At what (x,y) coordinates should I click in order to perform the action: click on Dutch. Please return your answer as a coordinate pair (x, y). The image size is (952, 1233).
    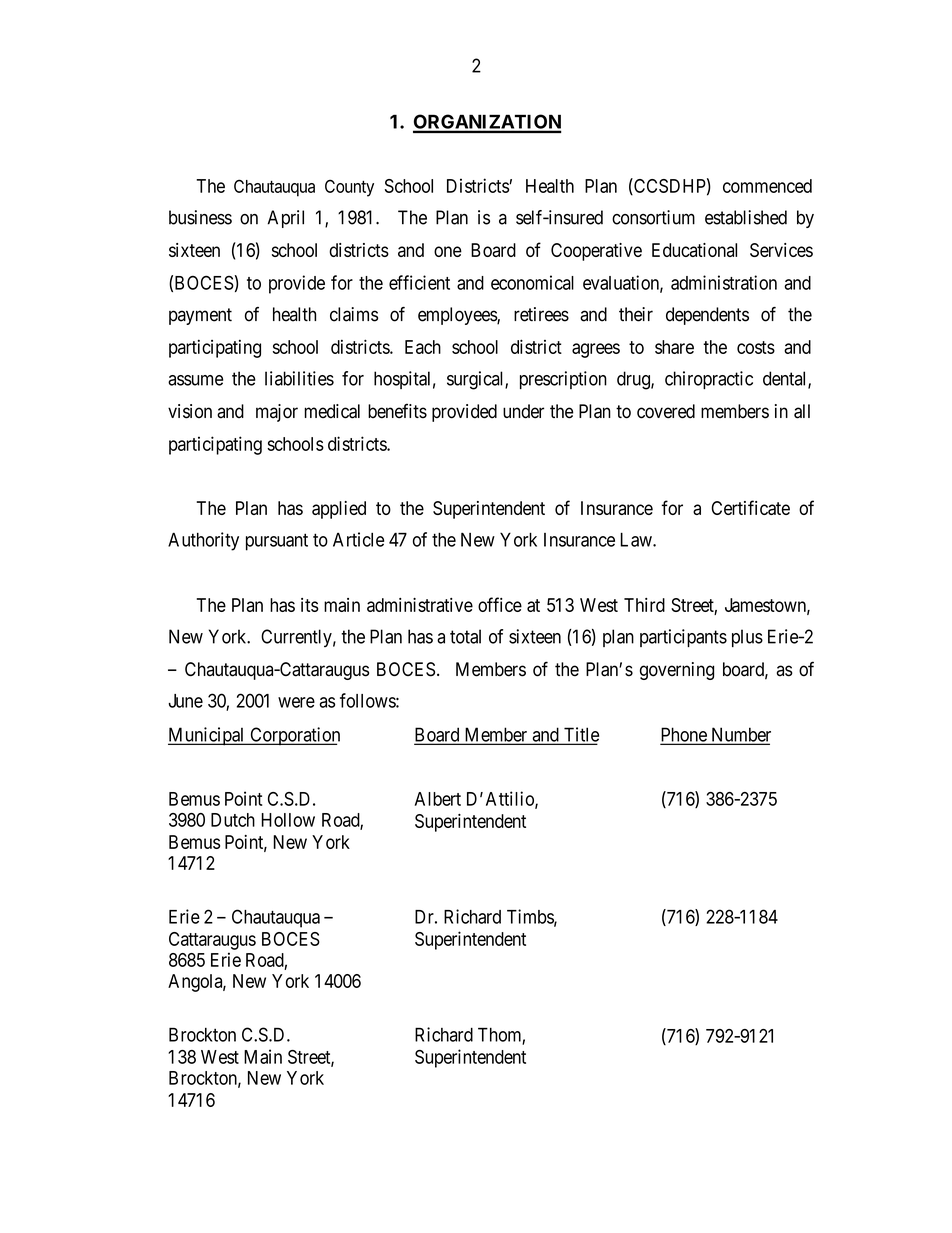
    Looking at the image, I should click on (233, 820).
